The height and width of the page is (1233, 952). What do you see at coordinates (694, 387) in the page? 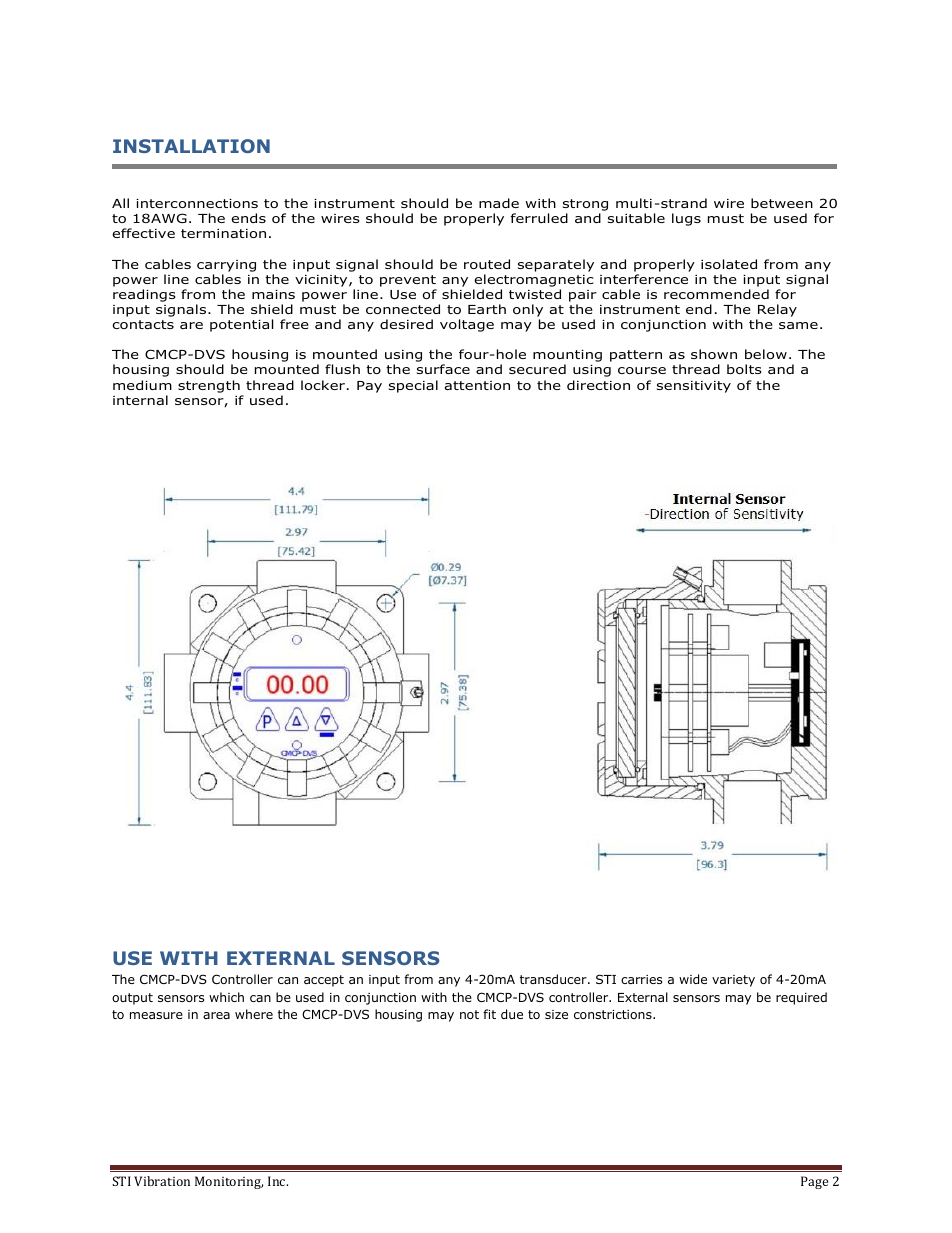
I see `sensitivity` at bounding box center [694, 387].
